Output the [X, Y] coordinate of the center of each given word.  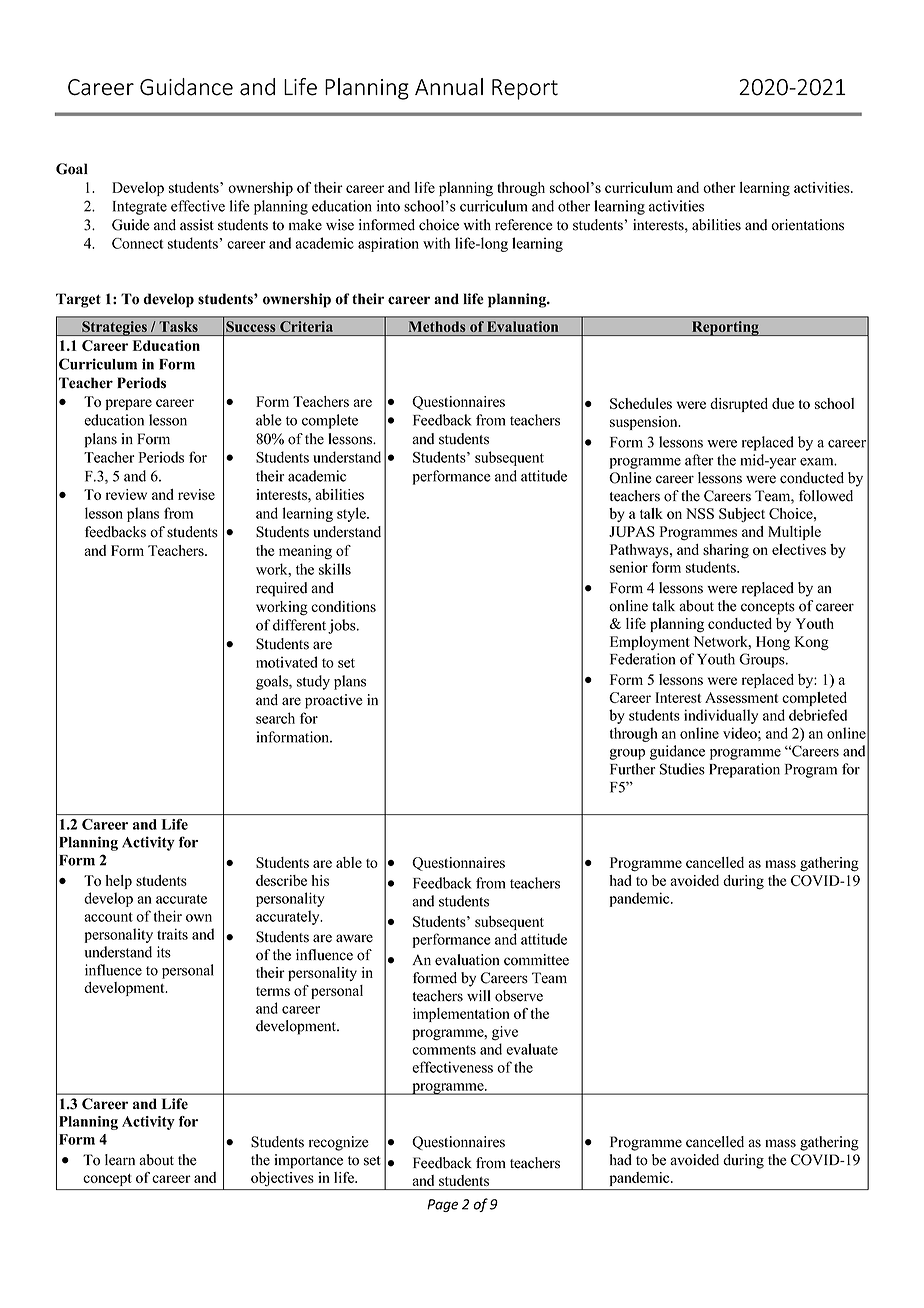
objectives [282, 1179]
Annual [449, 87]
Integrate [140, 208]
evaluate [532, 1049]
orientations [807, 225]
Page [442, 1205]
